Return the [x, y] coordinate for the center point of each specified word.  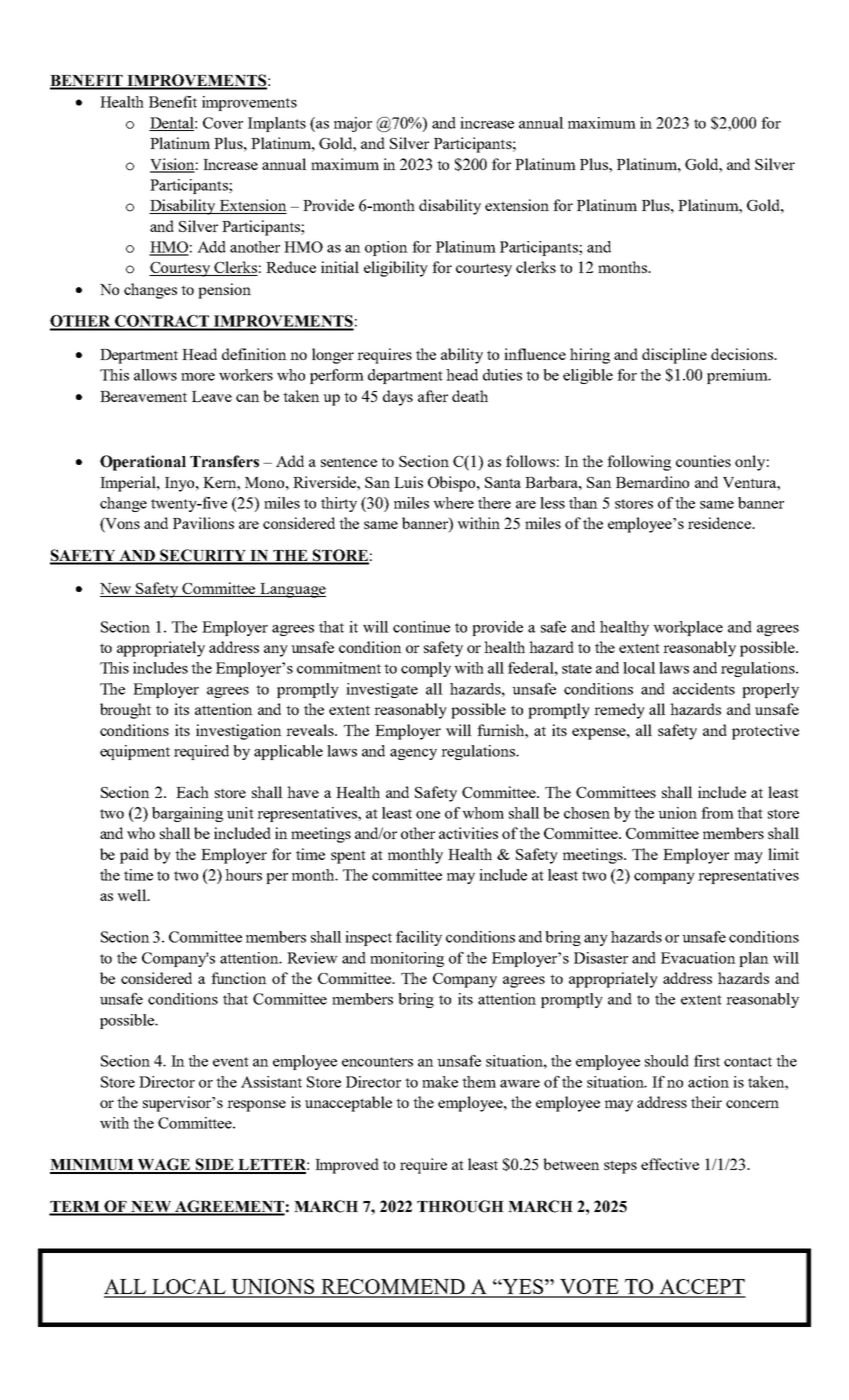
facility [419, 938]
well [133, 895]
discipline [674, 356]
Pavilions [203, 523]
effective [670, 1164]
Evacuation [698, 958]
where [453, 503]
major [353, 124]
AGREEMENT [229, 1207]
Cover [223, 123]
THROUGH [460, 1206]
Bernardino [652, 482]
